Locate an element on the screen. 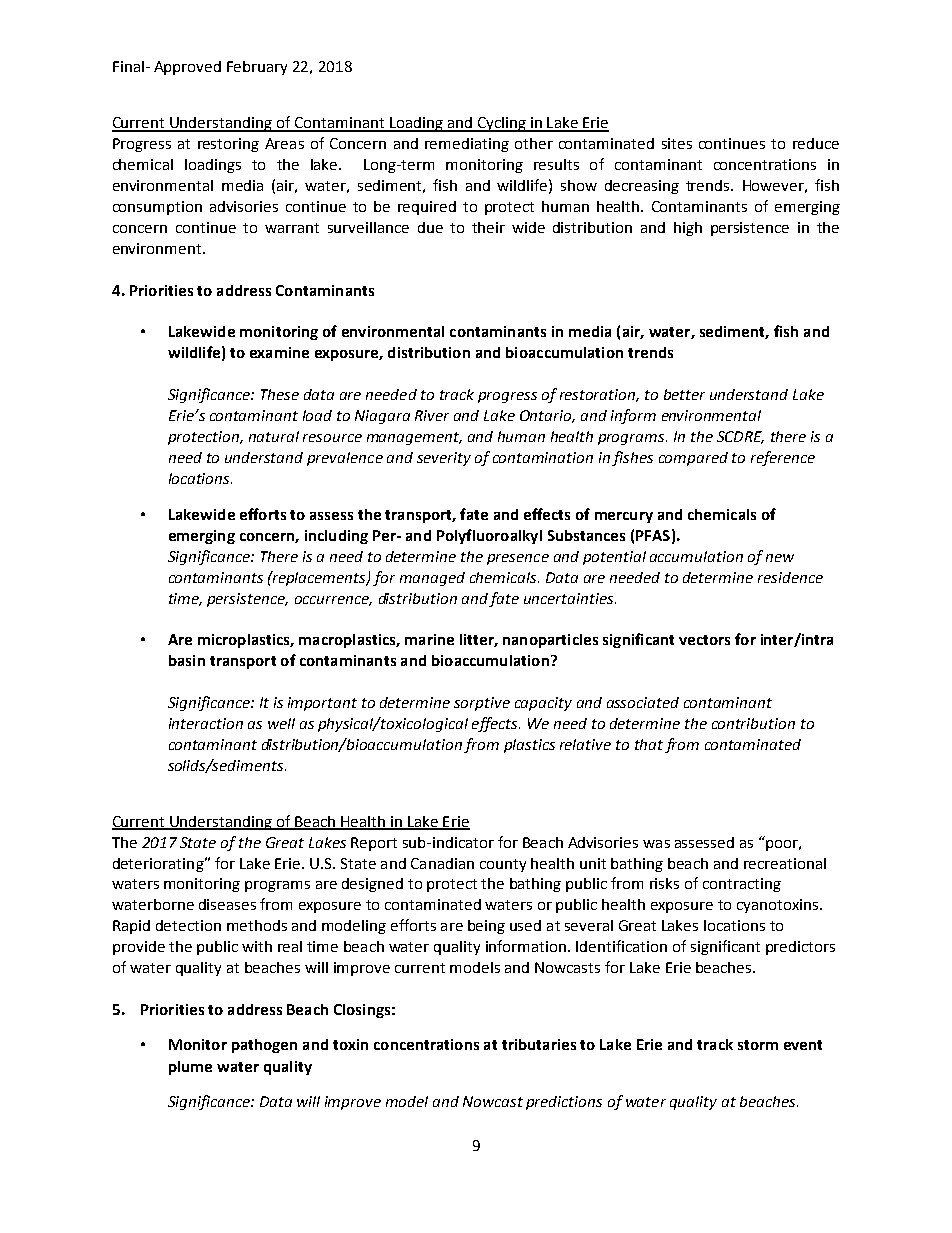  February is located at coordinates (257, 68).
